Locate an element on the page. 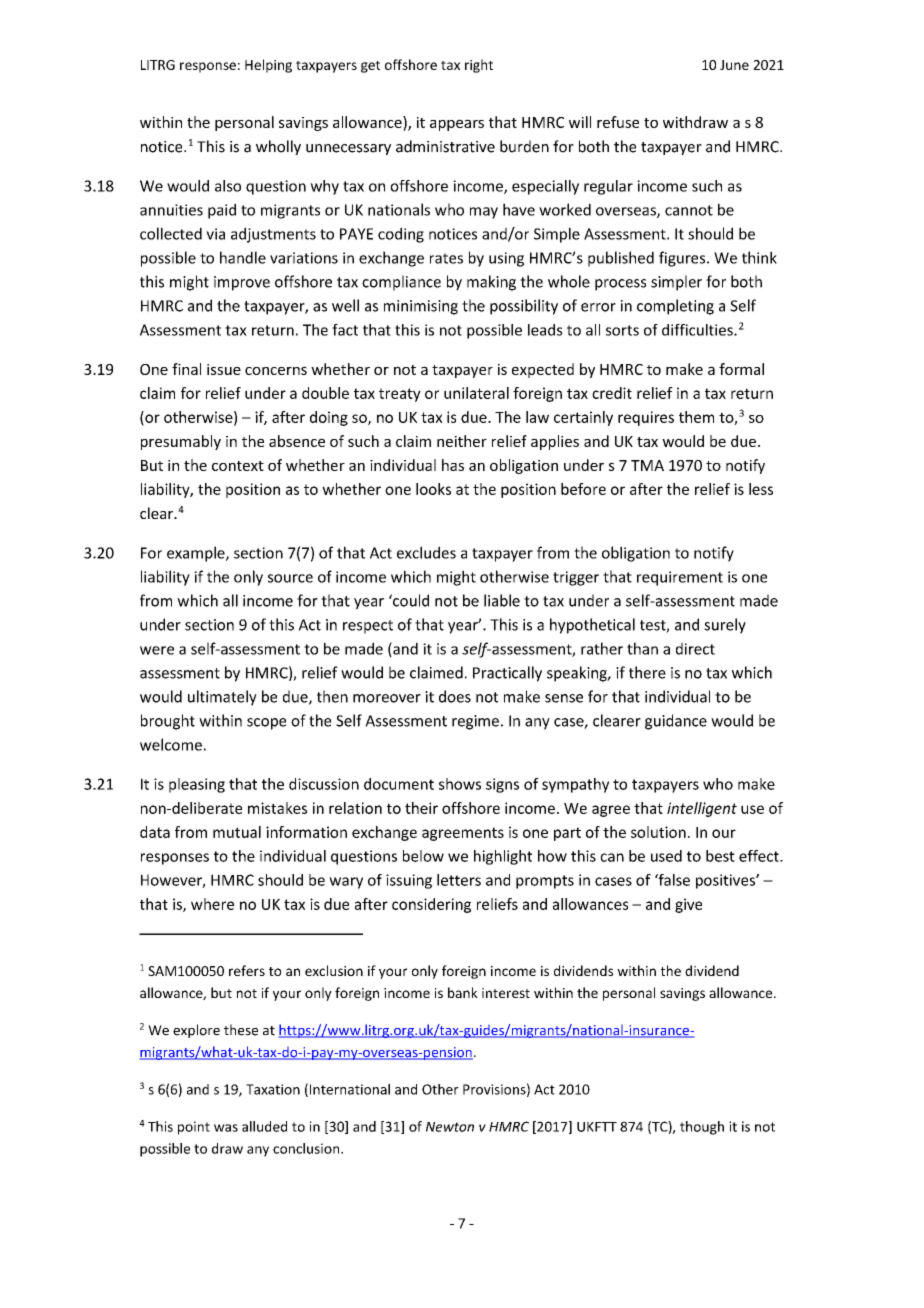  appears is located at coordinates (457, 125).
